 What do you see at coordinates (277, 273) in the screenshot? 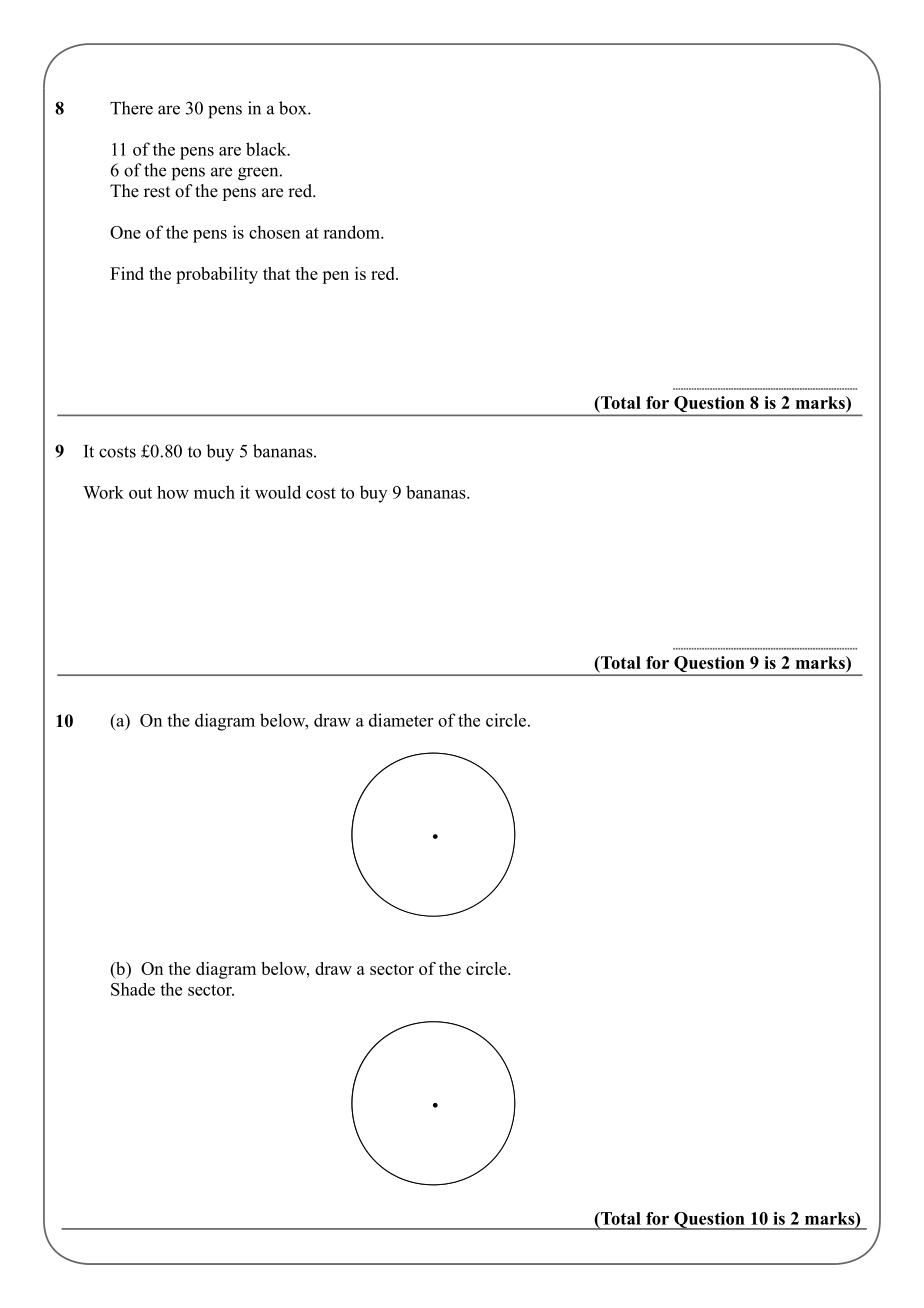
I see `that` at bounding box center [277, 273].
